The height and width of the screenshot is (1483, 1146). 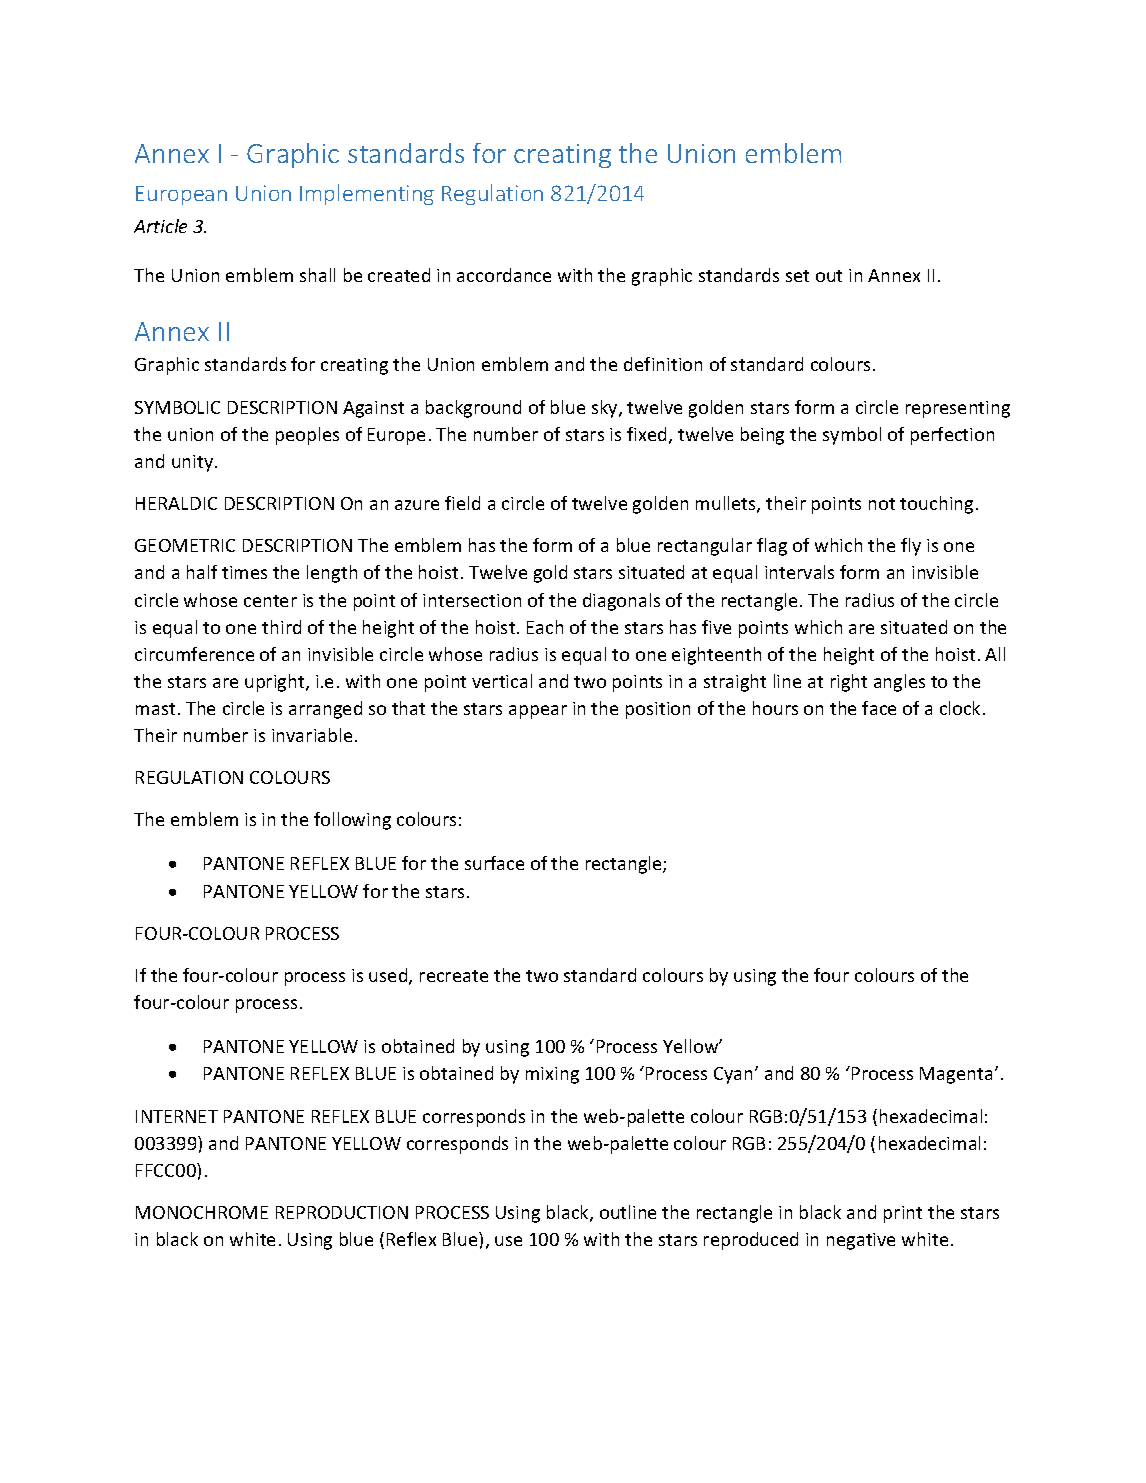 What do you see at coordinates (899, 683) in the screenshot?
I see `angles` at bounding box center [899, 683].
